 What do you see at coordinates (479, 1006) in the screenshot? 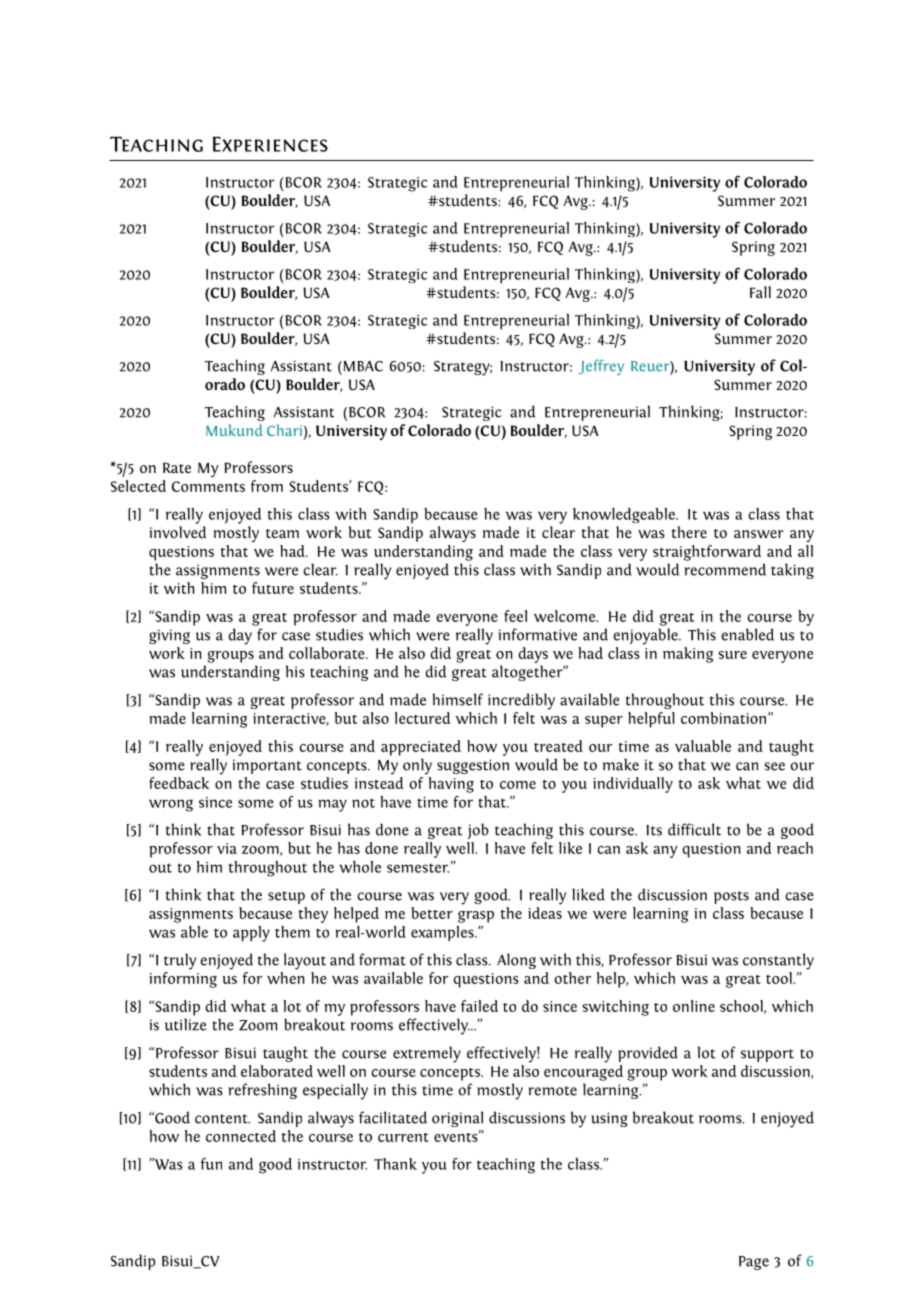
I see `failed` at bounding box center [479, 1006].
